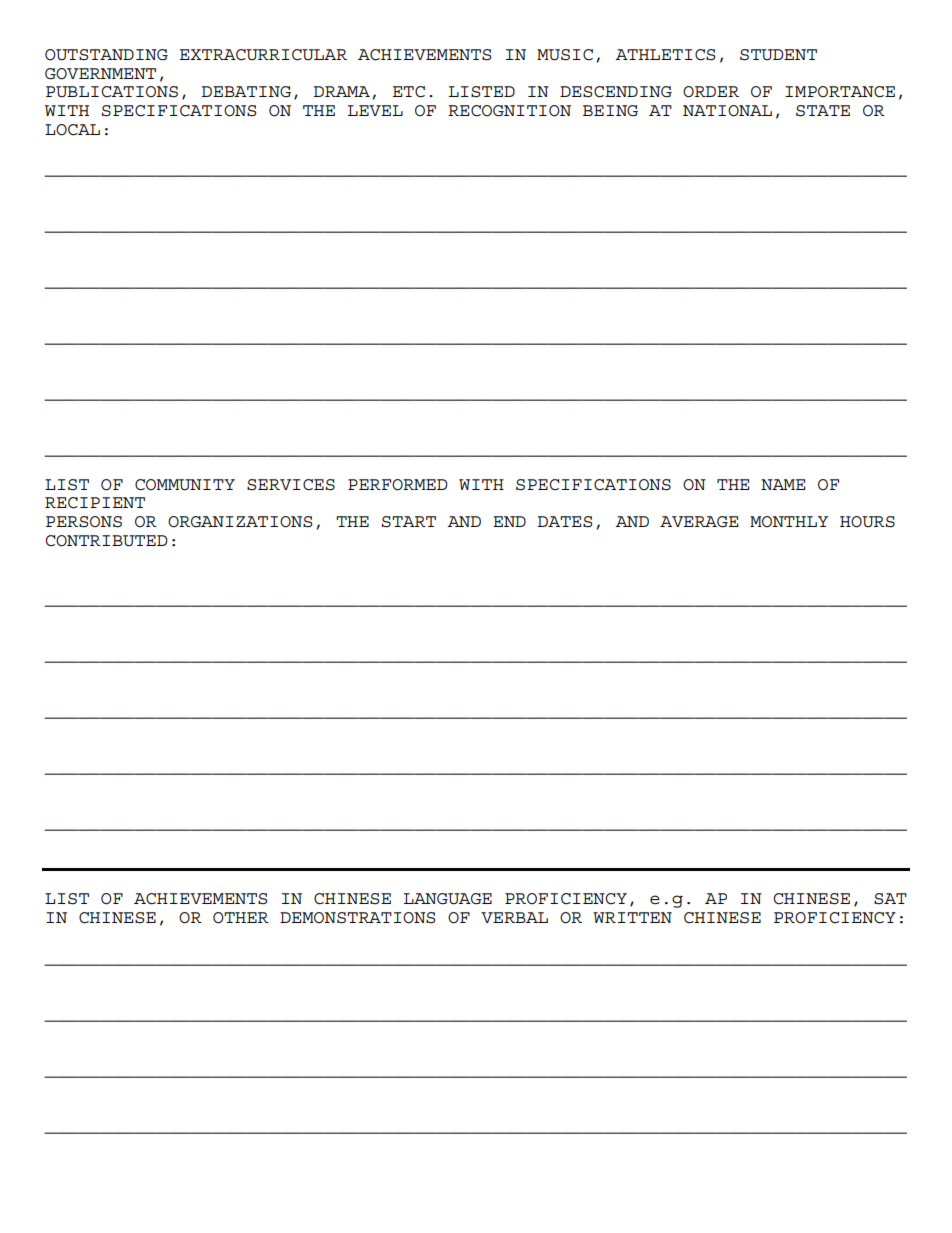  Describe the element at coordinates (106, 55) in the document. I see `OUTSTANDING` at that location.
